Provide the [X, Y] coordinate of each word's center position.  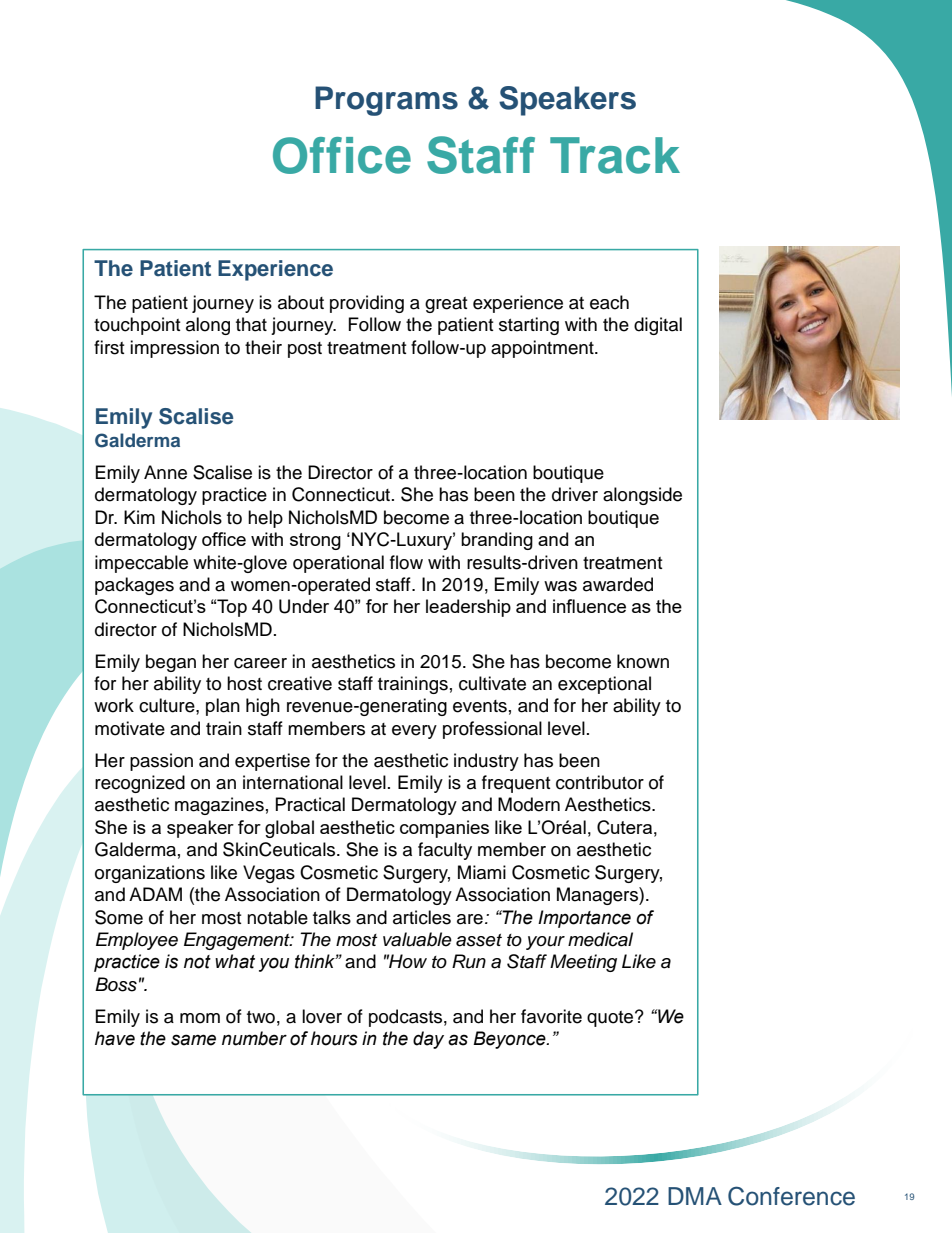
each [609, 302]
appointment [543, 349]
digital [658, 326]
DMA [695, 1196]
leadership [468, 608]
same [193, 1040]
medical [600, 939]
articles [422, 917]
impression [174, 349]
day [428, 1040]
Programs [386, 101]
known [643, 661]
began [171, 663]
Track [615, 155]
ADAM [155, 894]
